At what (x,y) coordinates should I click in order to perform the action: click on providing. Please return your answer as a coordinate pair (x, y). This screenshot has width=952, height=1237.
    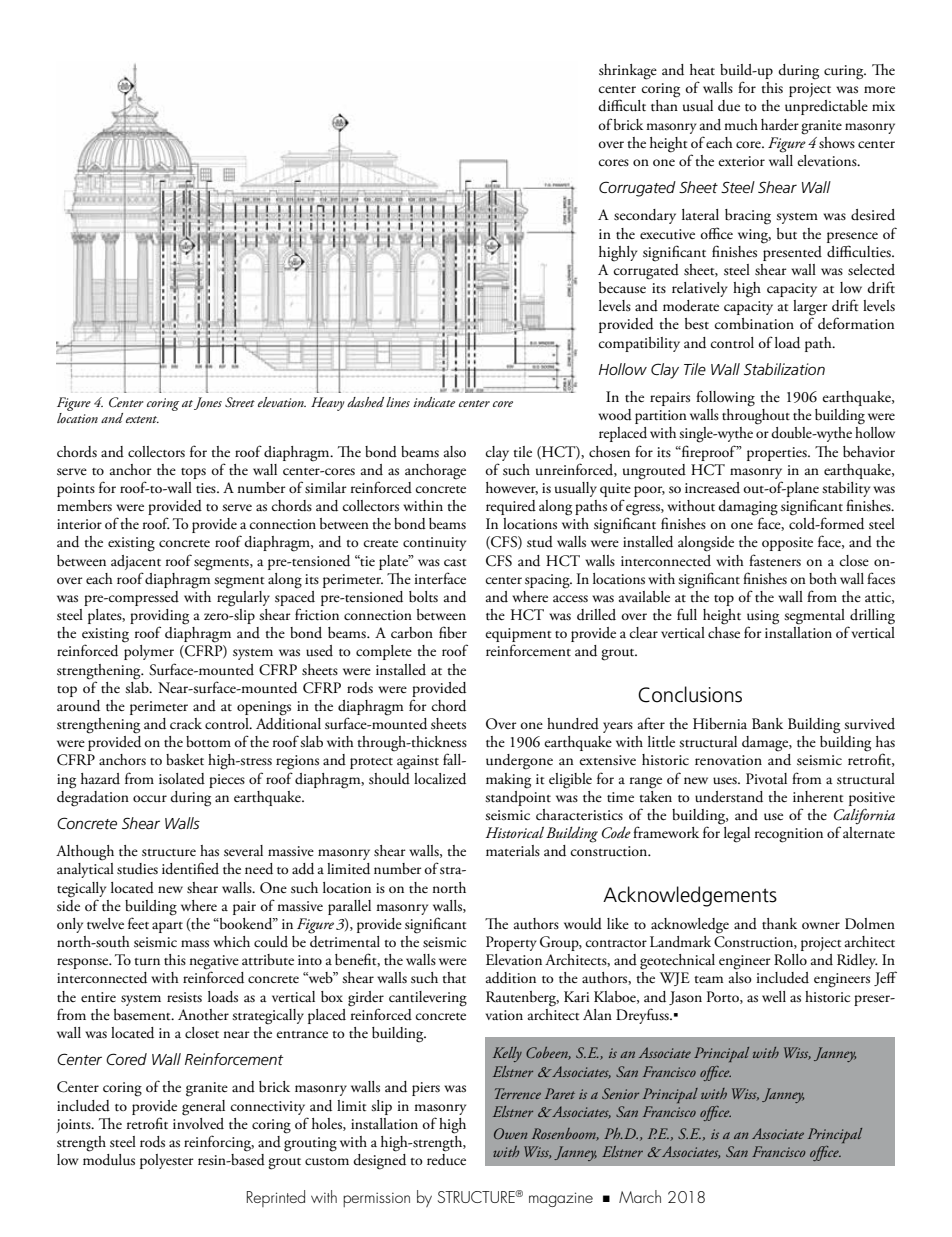
    Looking at the image, I should click on (159, 618).
